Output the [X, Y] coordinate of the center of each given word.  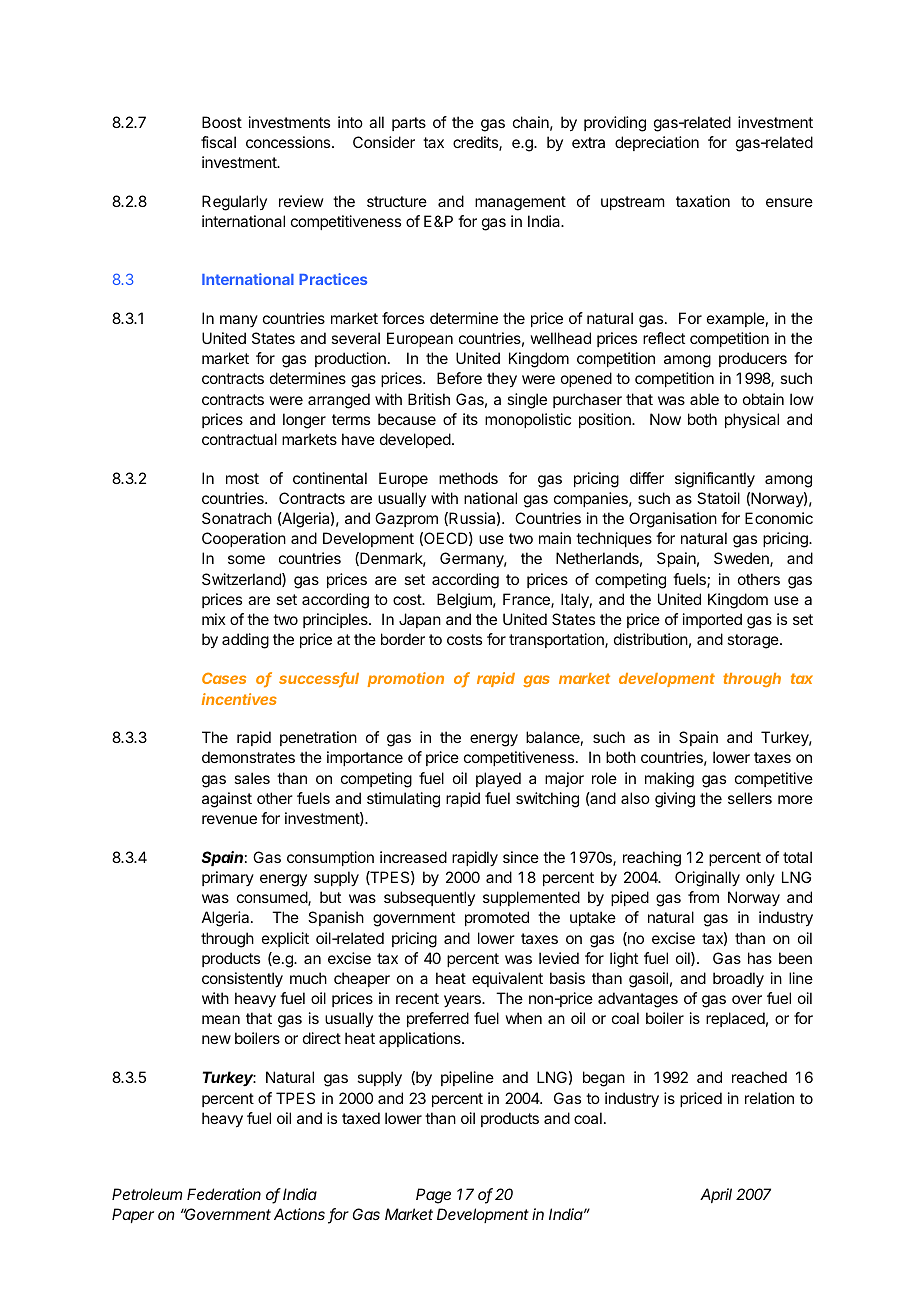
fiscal [218, 142]
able [704, 399]
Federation [224, 1194]
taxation [703, 201]
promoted [497, 918]
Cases [224, 678]
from [703, 897]
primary [228, 878]
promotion [406, 679]
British [429, 399]
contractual [239, 439]
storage [754, 641]
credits [476, 143]
